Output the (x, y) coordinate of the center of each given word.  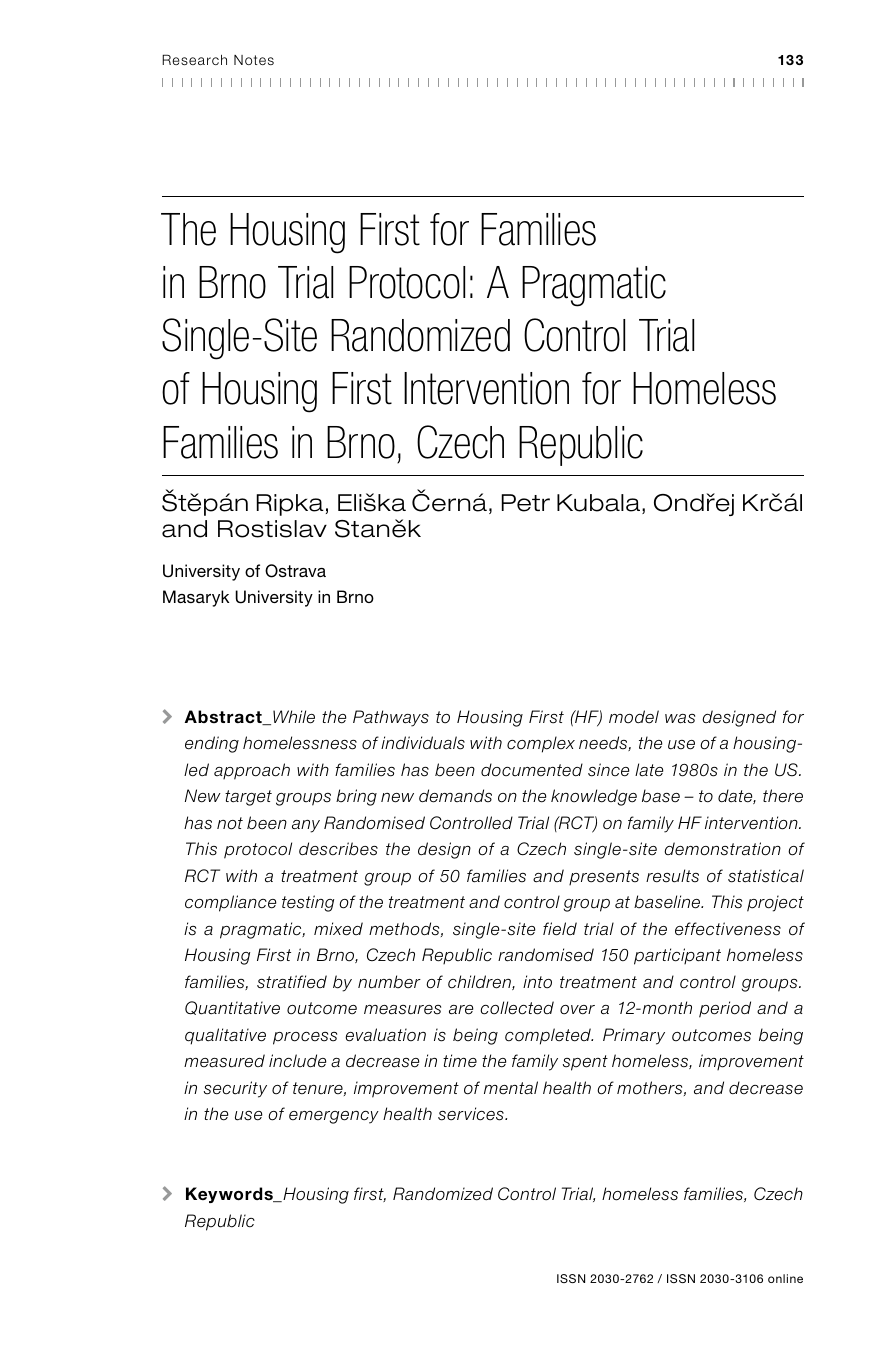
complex (541, 744)
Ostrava (295, 571)
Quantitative (232, 1008)
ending (212, 744)
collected (517, 1008)
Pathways (391, 718)
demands (455, 796)
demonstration (722, 849)
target (248, 798)
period (725, 1009)
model (634, 717)
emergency (334, 1117)
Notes (254, 60)
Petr (525, 503)
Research (194, 59)
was (680, 719)
